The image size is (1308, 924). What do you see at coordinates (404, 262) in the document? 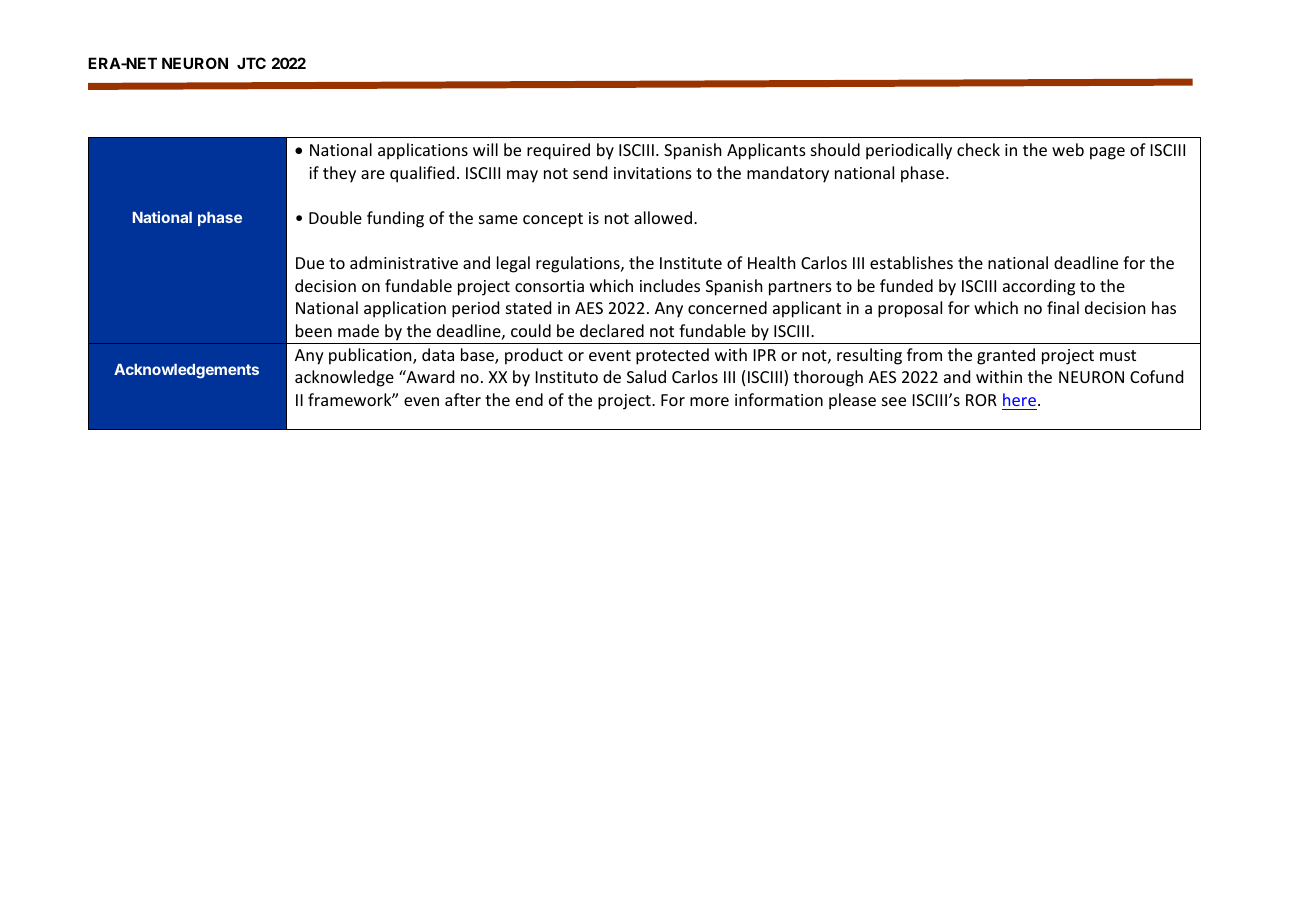
I see `administrative` at bounding box center [404, 262].
